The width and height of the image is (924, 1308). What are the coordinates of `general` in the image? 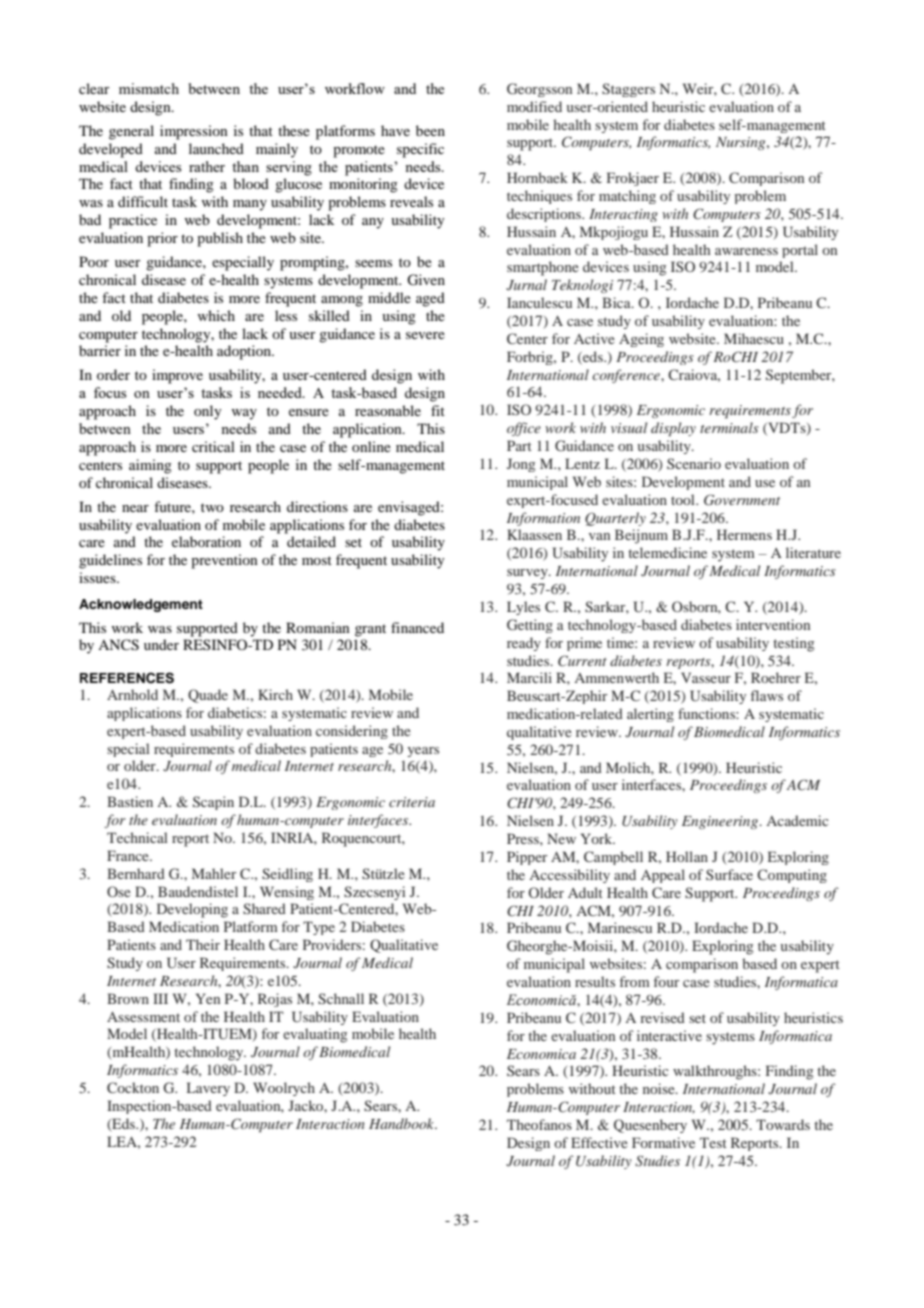 It's located at (131, 132).
